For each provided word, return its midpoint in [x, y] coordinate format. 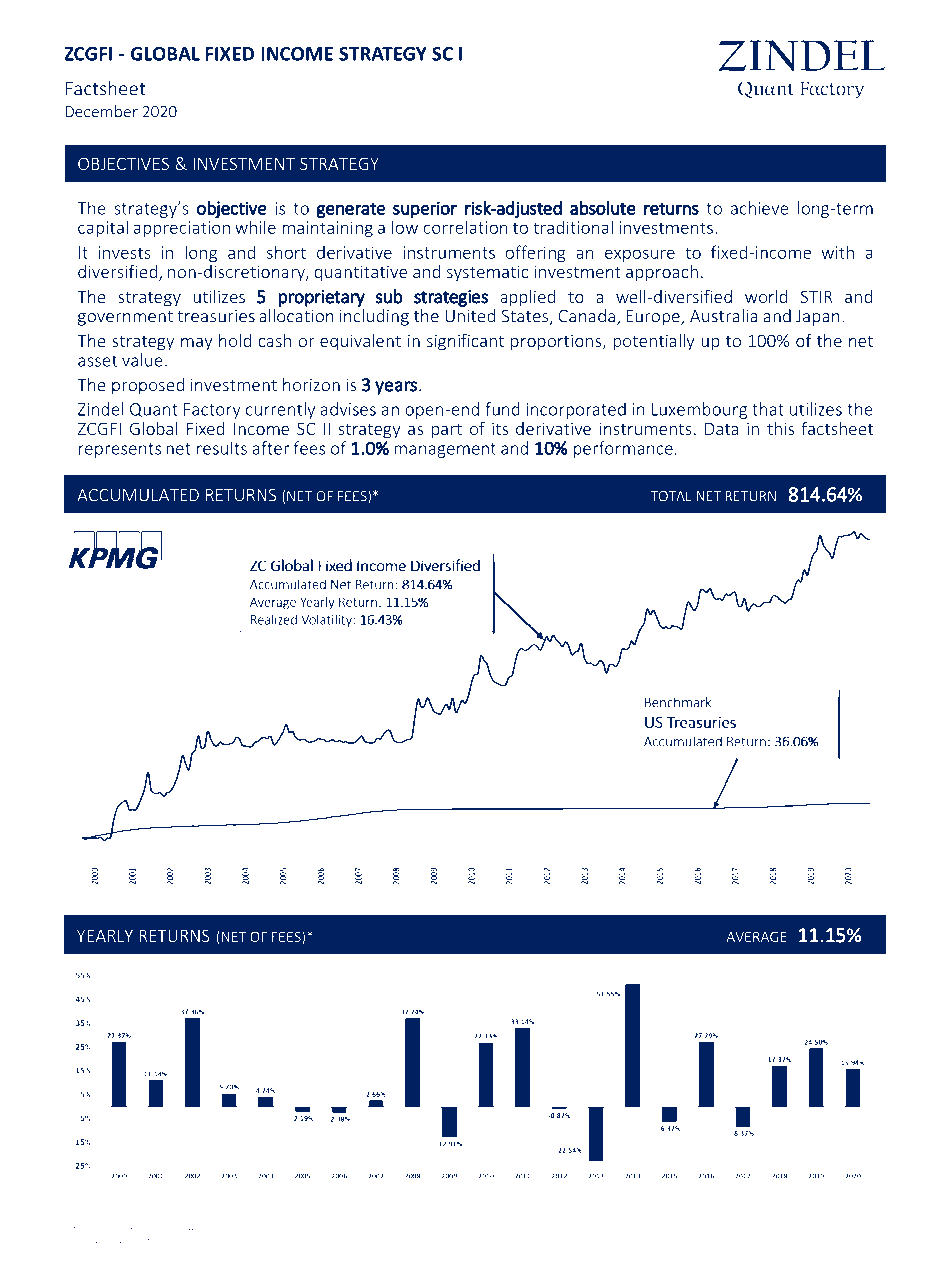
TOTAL [671, 496]
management [445, 450]
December [101, 111]
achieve [759, 208]
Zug [146, 1227]
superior [425, 210]
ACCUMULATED [138, 495]
